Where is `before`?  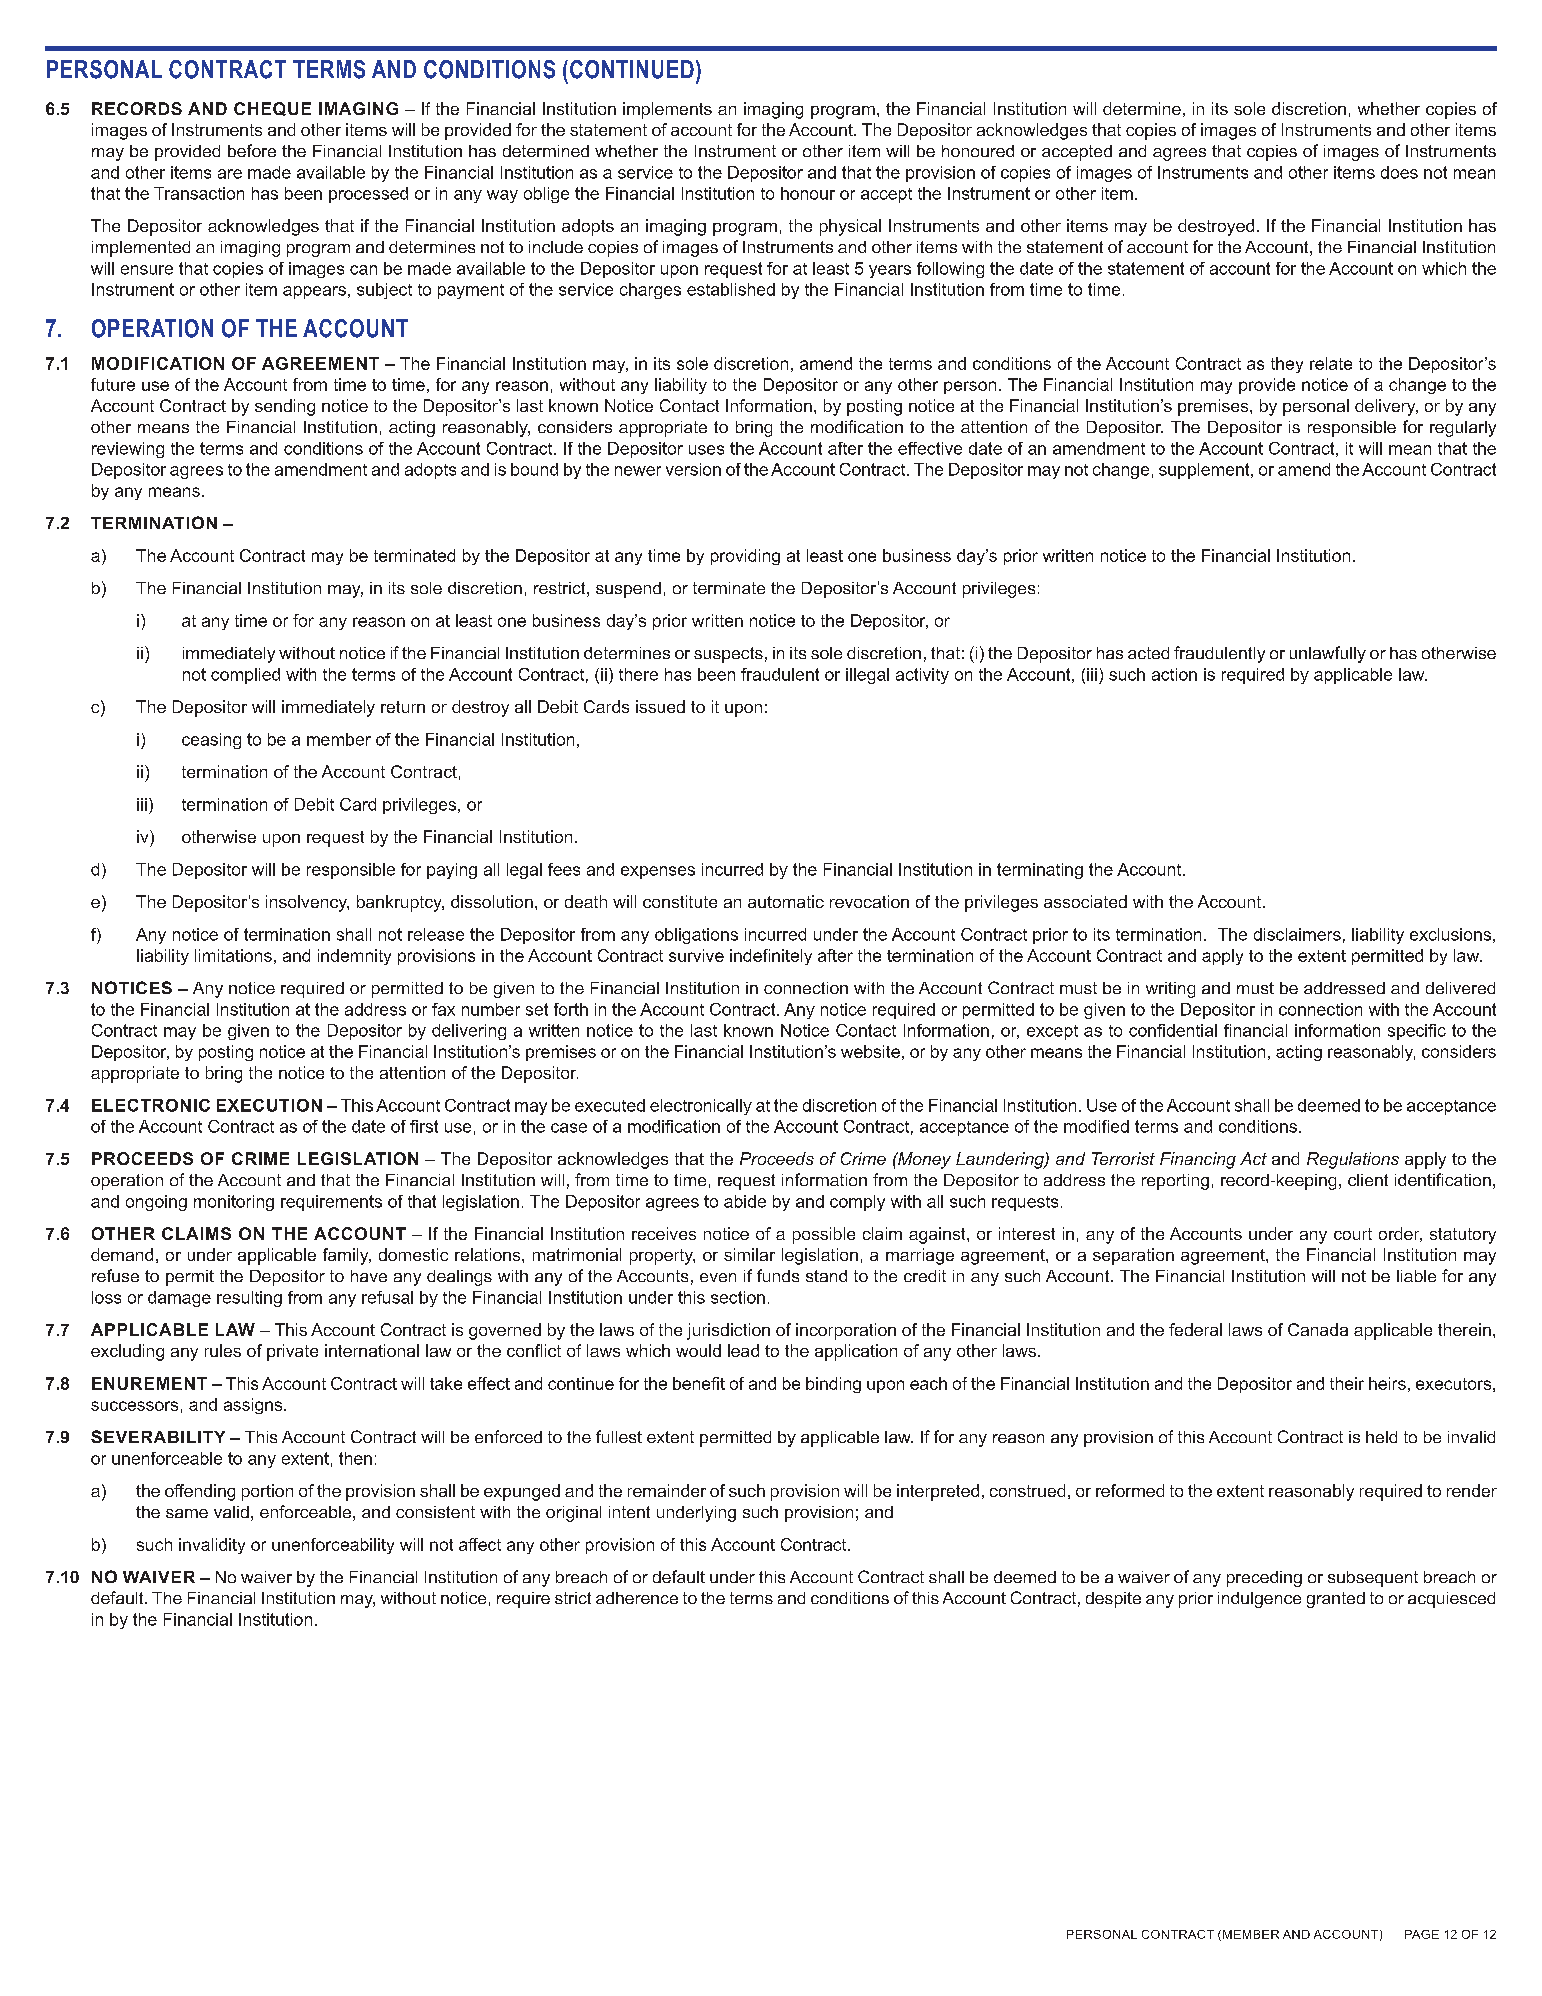 before is located at coordinates (252, 150).
